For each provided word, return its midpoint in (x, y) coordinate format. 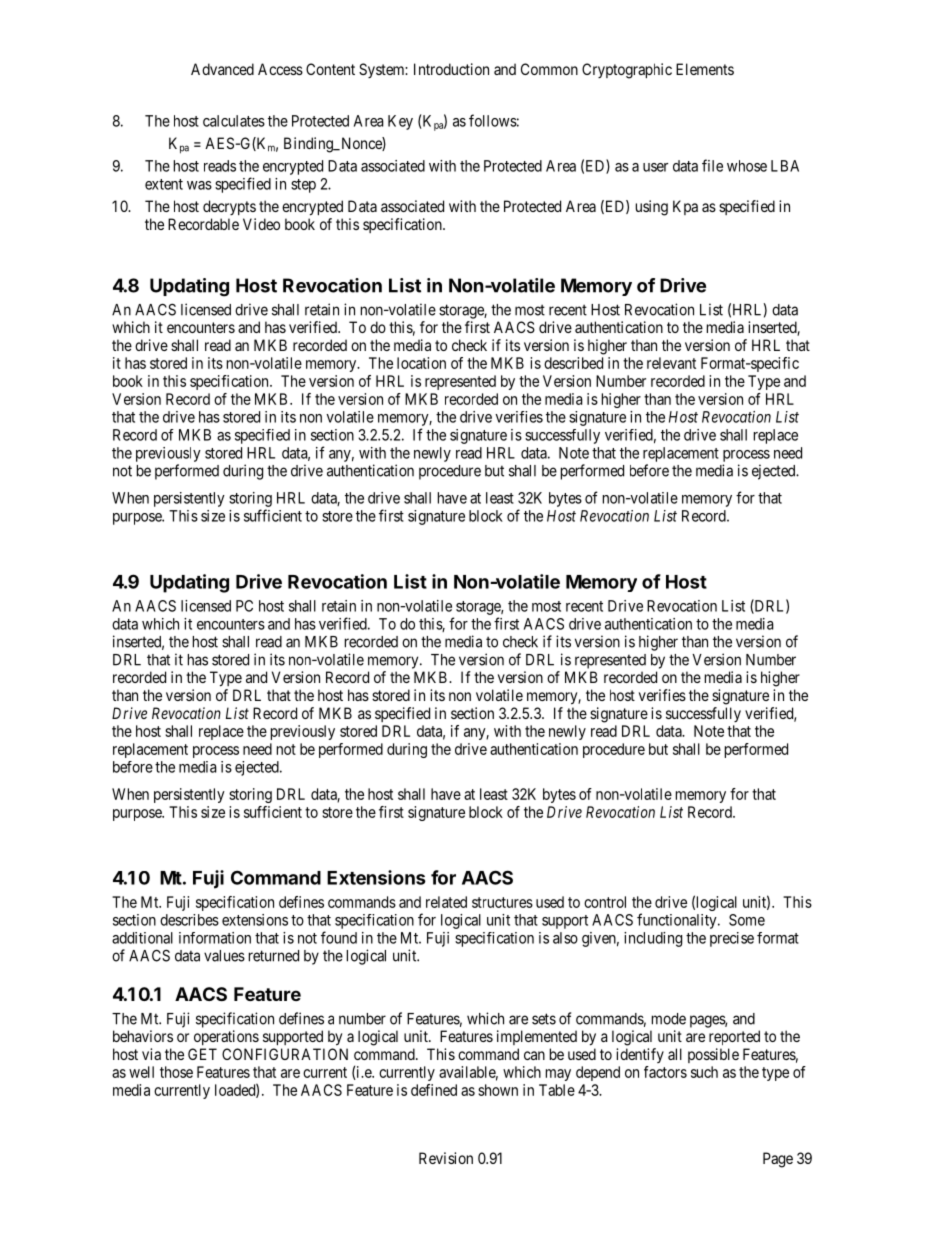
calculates (234, 121)
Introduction (451, 69)
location (421, 363)
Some (747, 920)
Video (261, 224)
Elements (705, 69)
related (446, 902)
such (704, 1072)
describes (189, 920)
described (573, 363)
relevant (671, 363)
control (605, 902)
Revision (446, 1158)
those (176, 1072)
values (224, 956)
